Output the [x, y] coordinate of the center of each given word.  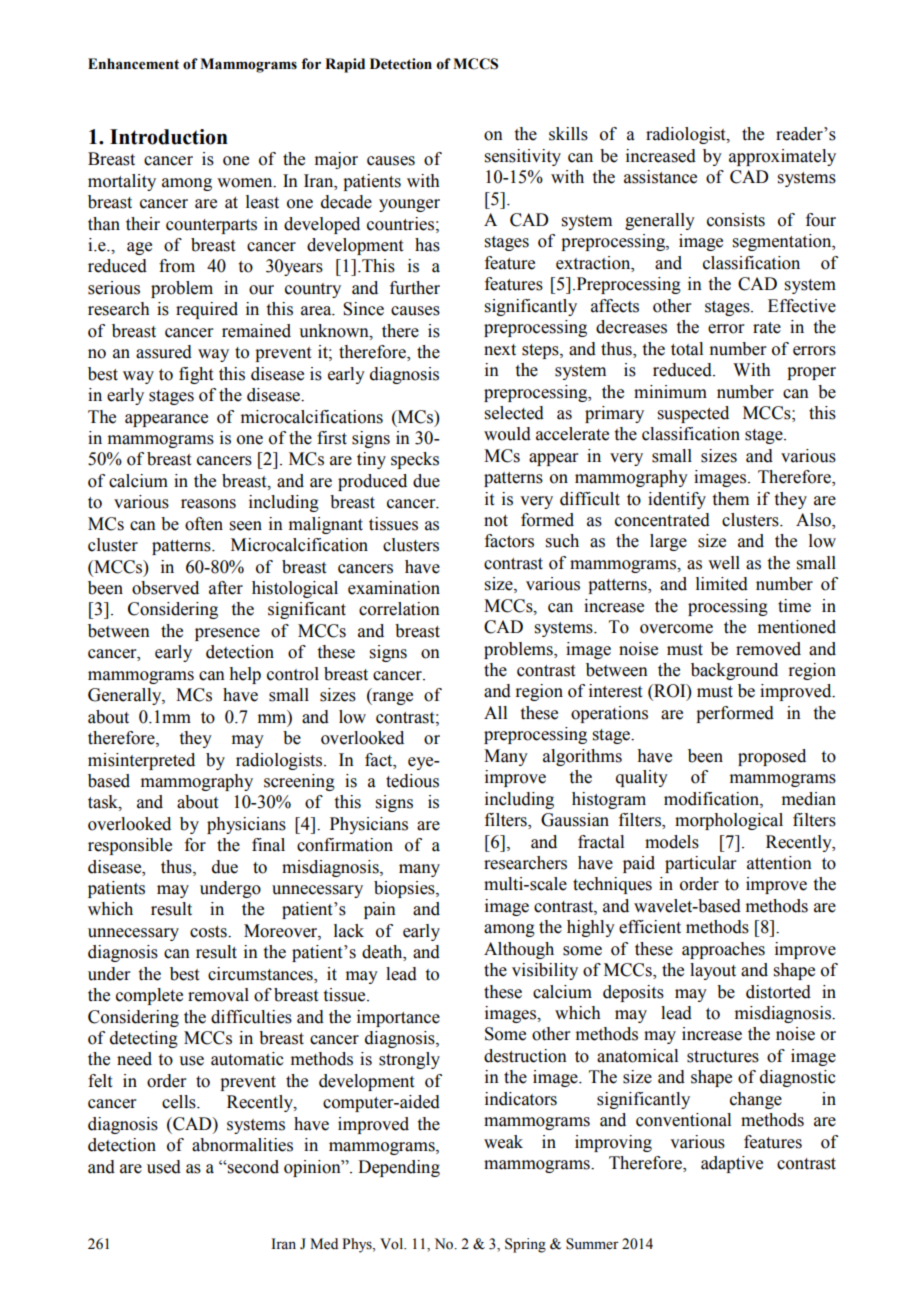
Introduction [169, 137]
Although [519, 950]
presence [227, 634]
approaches [723, 950]
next [500, 350]
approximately [782, 157]
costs [209, 932]
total [687, 349]
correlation [399, 609]
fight [196, 375]
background [734, 671]
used [164, 1167]
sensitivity [523, 157]
